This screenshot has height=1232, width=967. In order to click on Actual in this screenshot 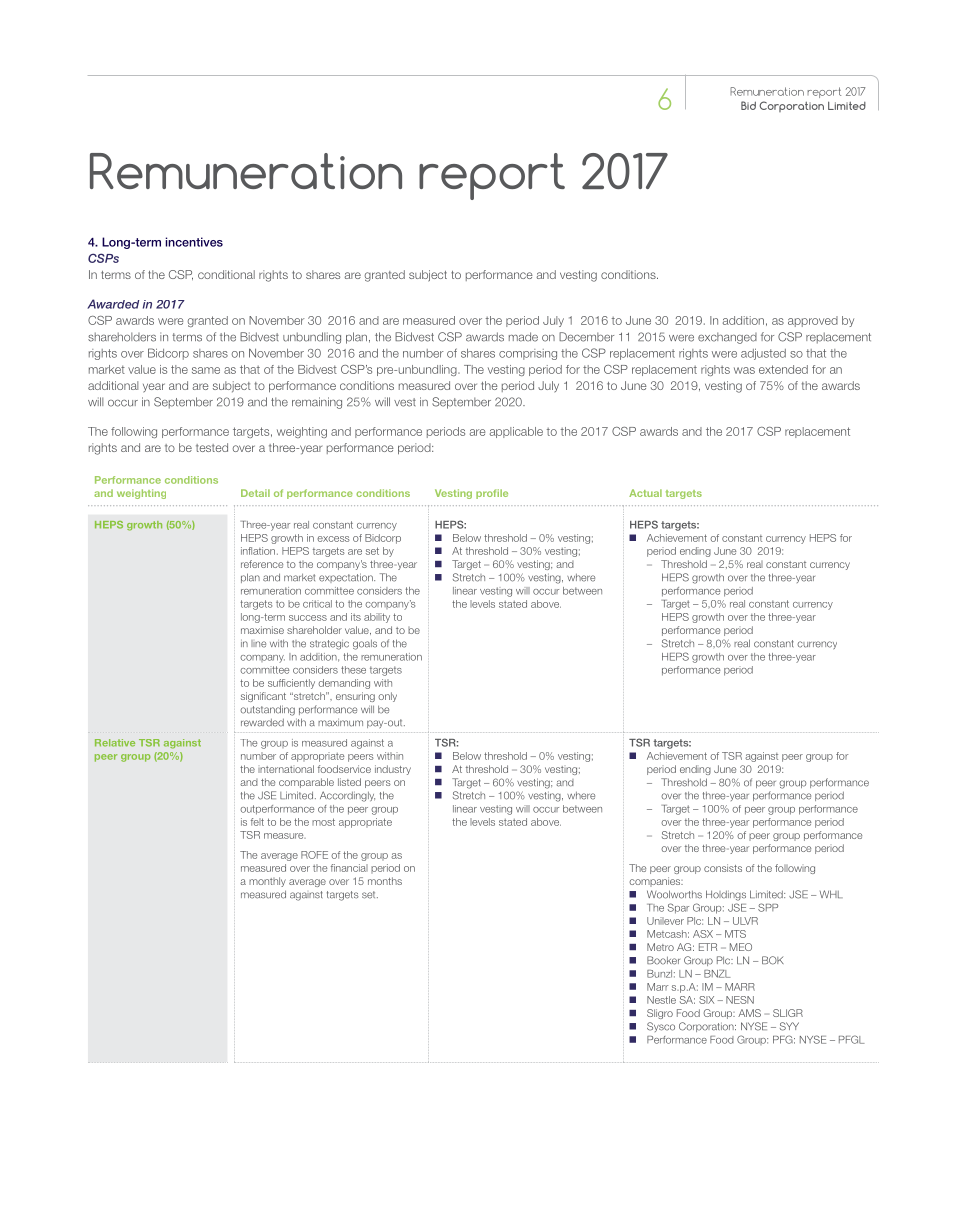, I will do `click(645, 493)`.
